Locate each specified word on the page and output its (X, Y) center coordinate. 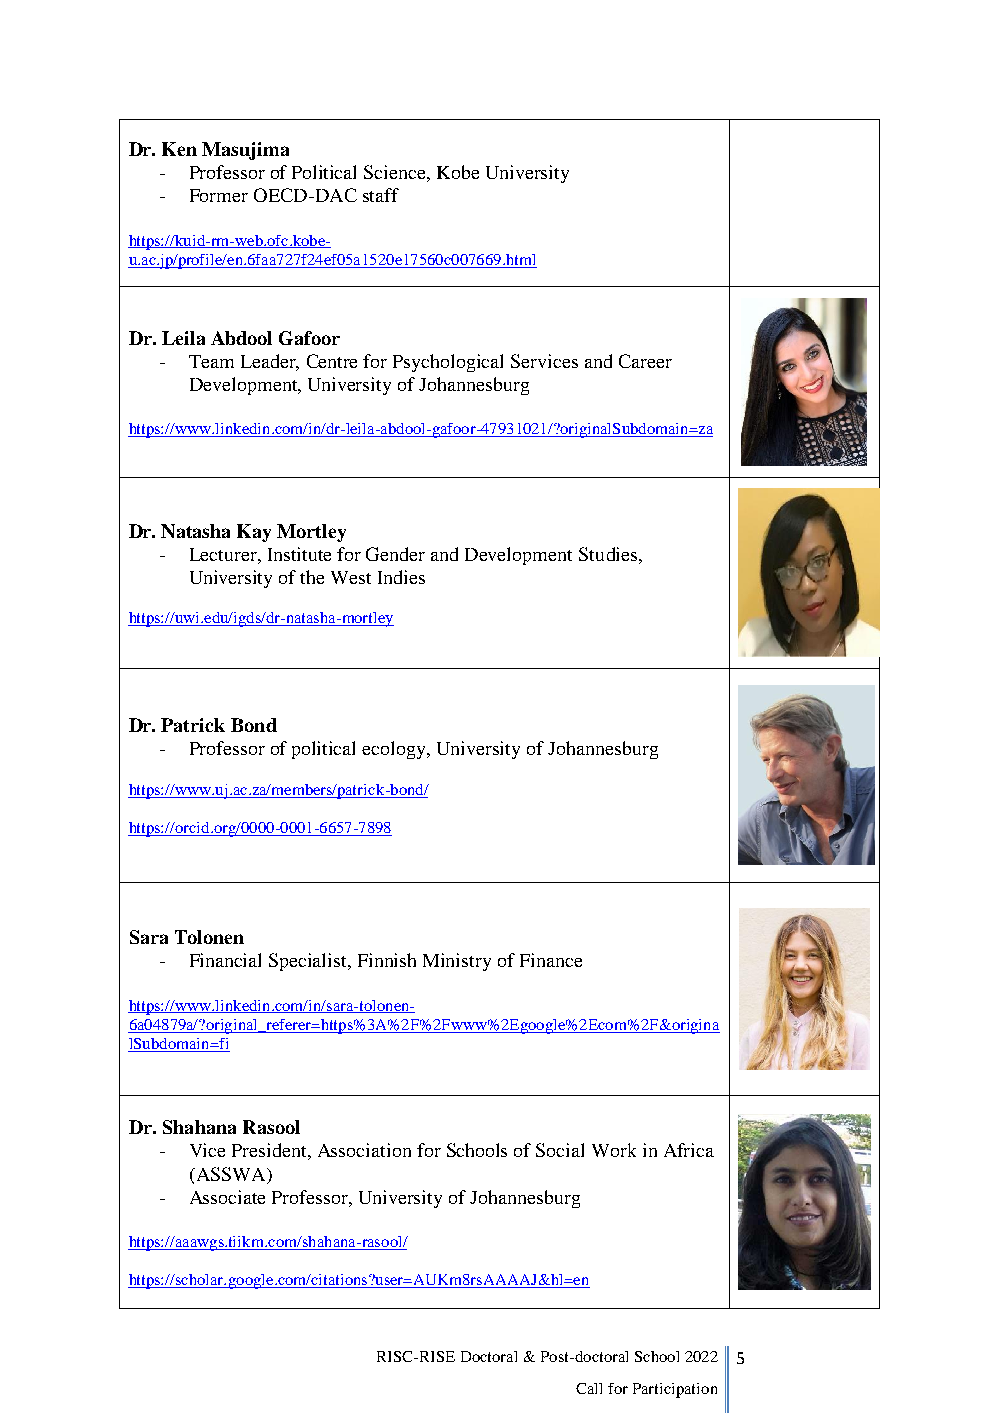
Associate (227, 1197)
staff (381, 195)
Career (645, 361)
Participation (675, 1390)
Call (589, 1388)
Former (219, 195)
